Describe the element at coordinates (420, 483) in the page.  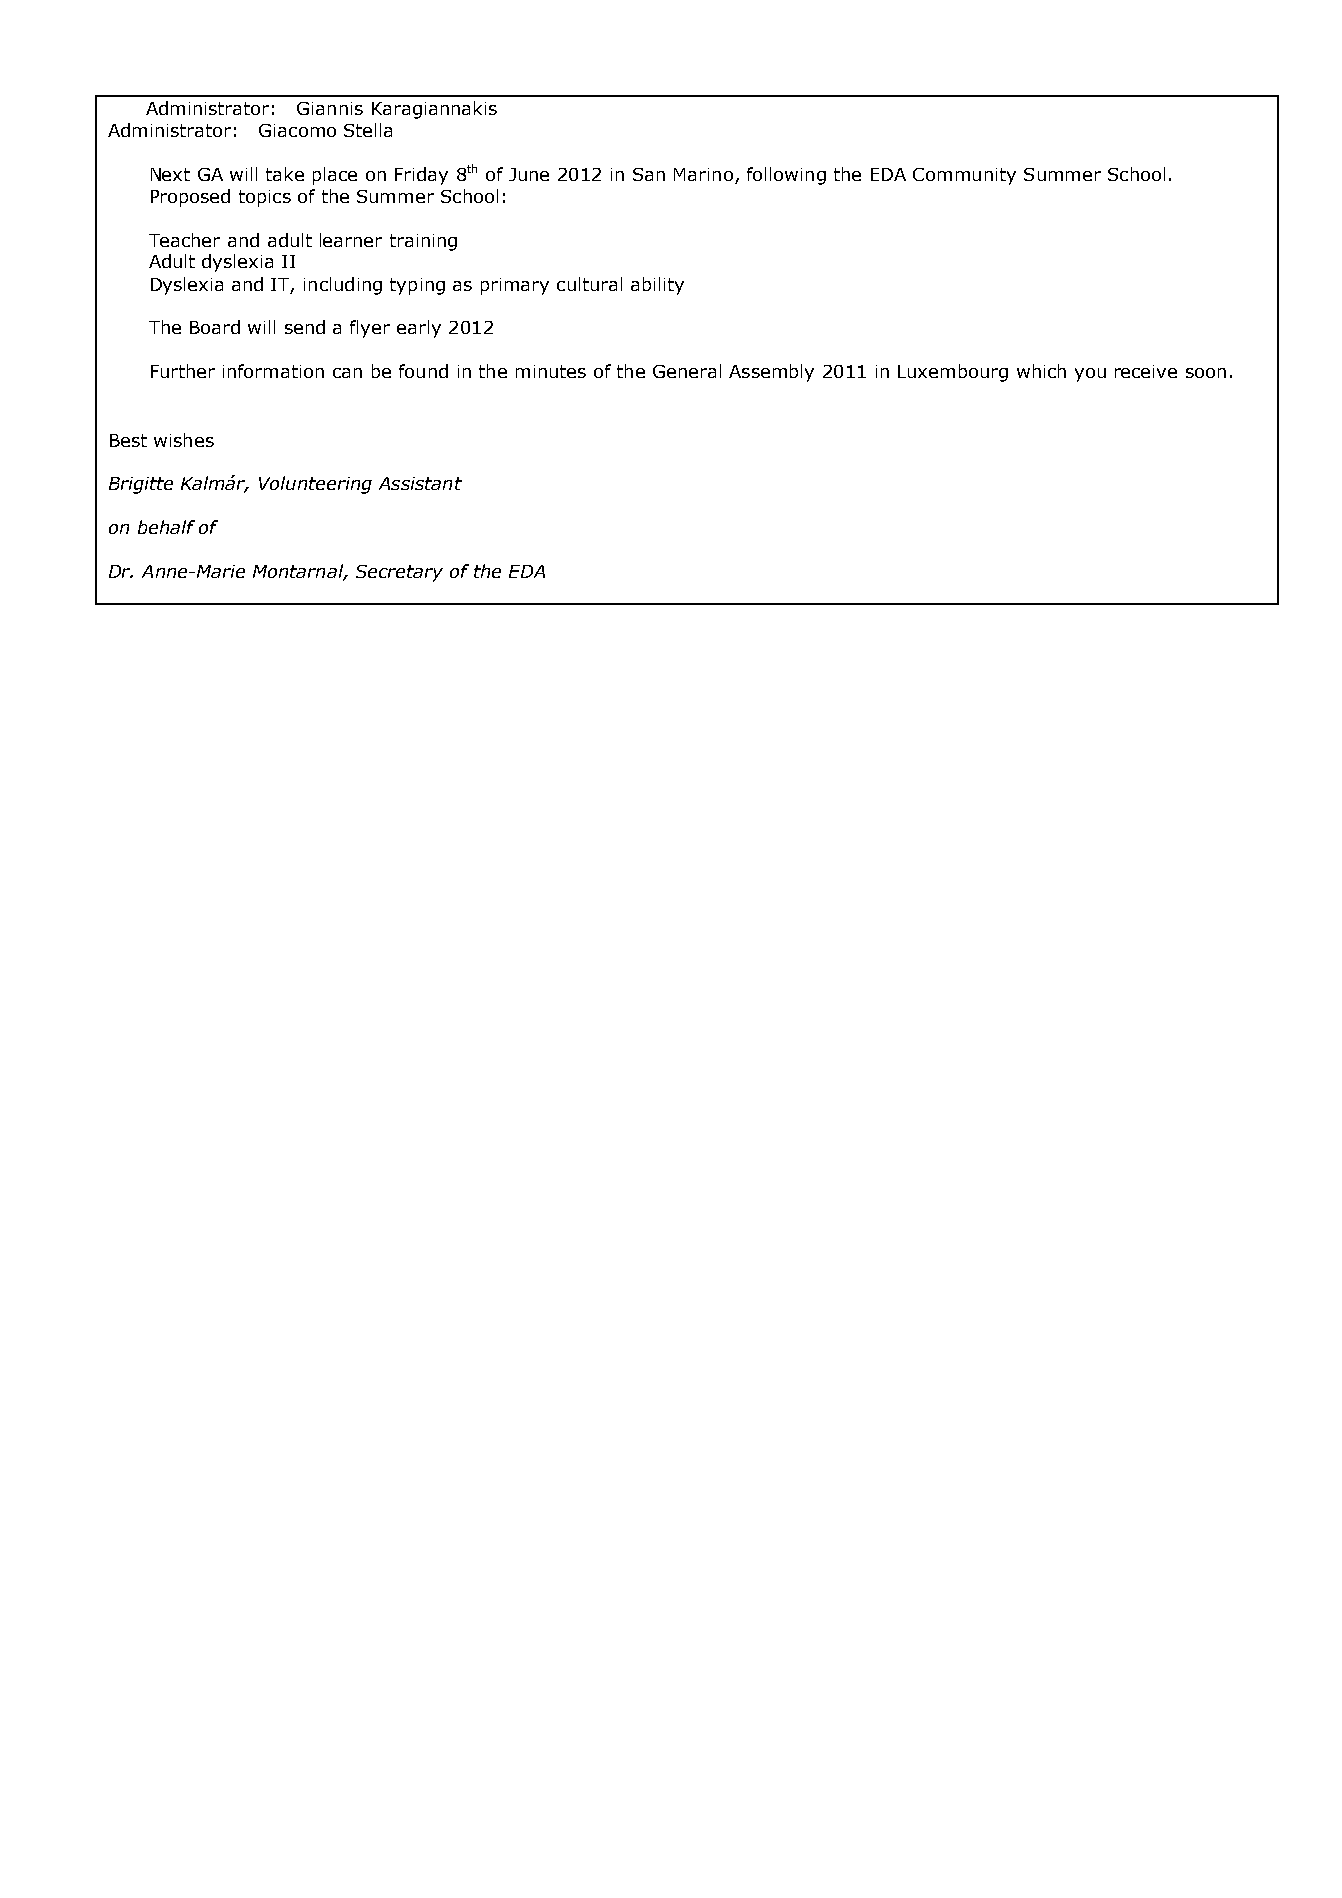
I see `Assistant` at that location.
